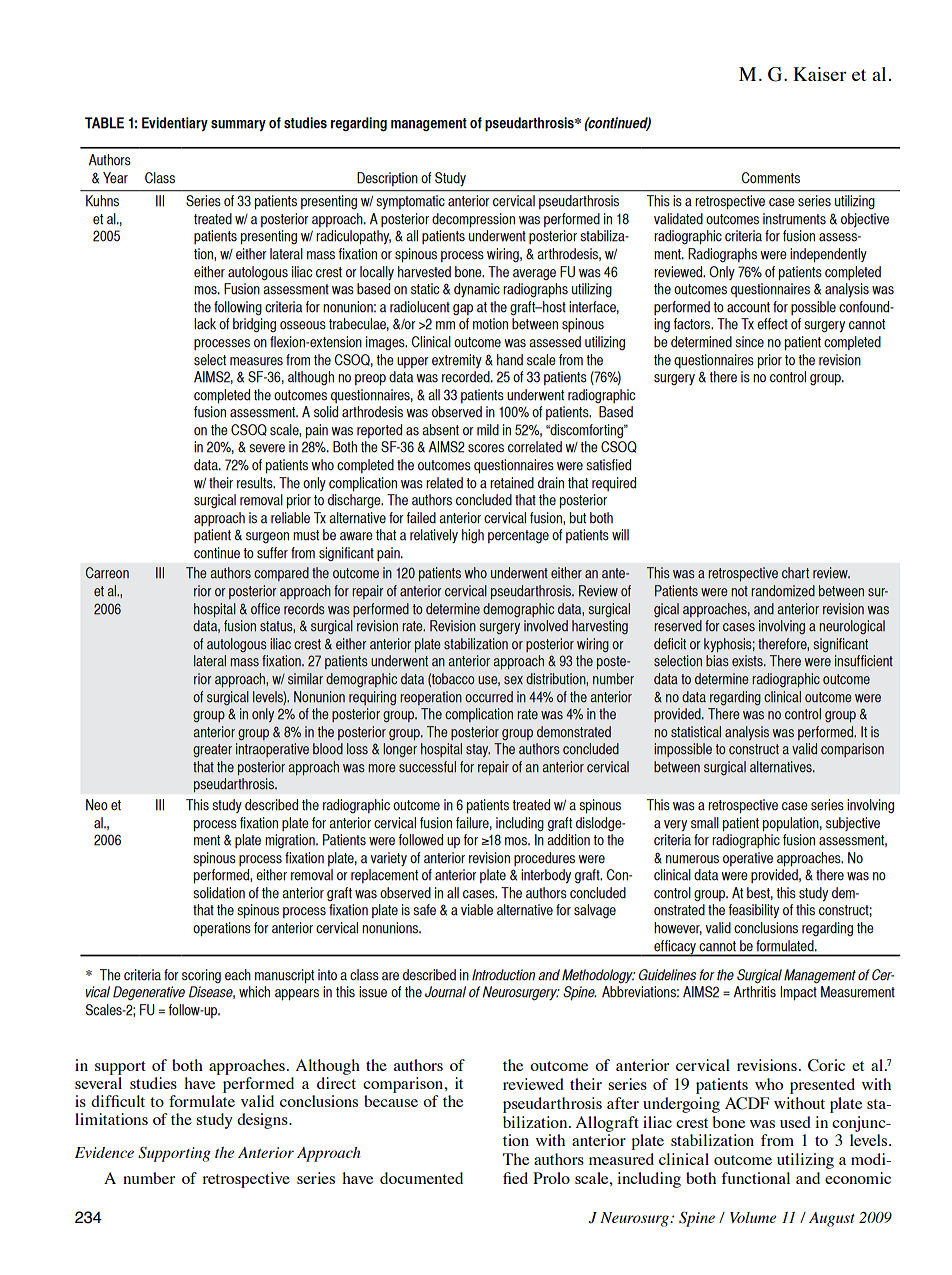  Describe the element at coordinates (820, 74) in the document. I see `Kaiser` at that location.
